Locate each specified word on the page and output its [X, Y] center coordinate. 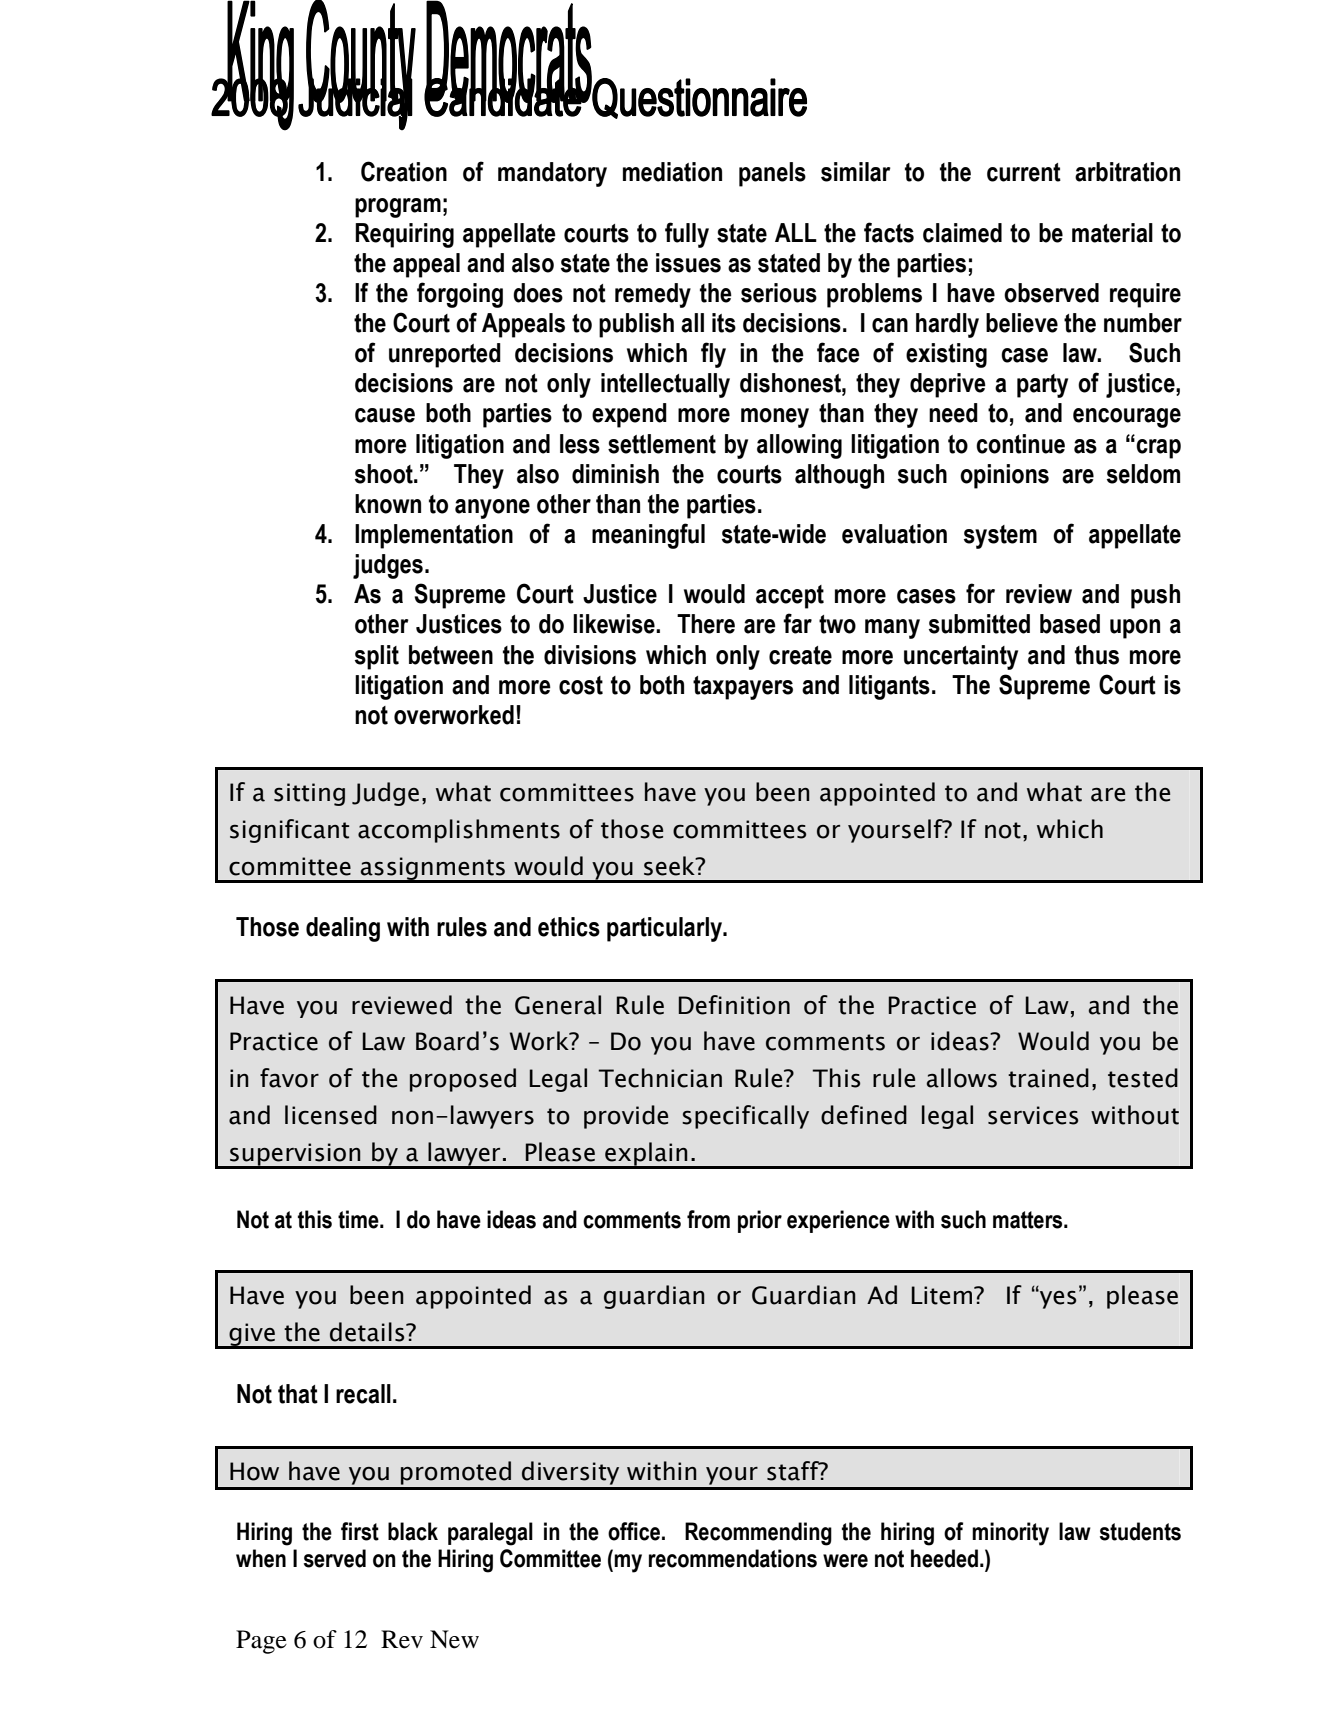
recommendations [733, 1558]
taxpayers [743, 688]
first [360, 1531]
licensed [331, 1115]
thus [1097, 655]
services [1033, 1115]
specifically [745, 1117]
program [398, 208]
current [1024, 172]
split [377, 657]
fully [687, 235]
